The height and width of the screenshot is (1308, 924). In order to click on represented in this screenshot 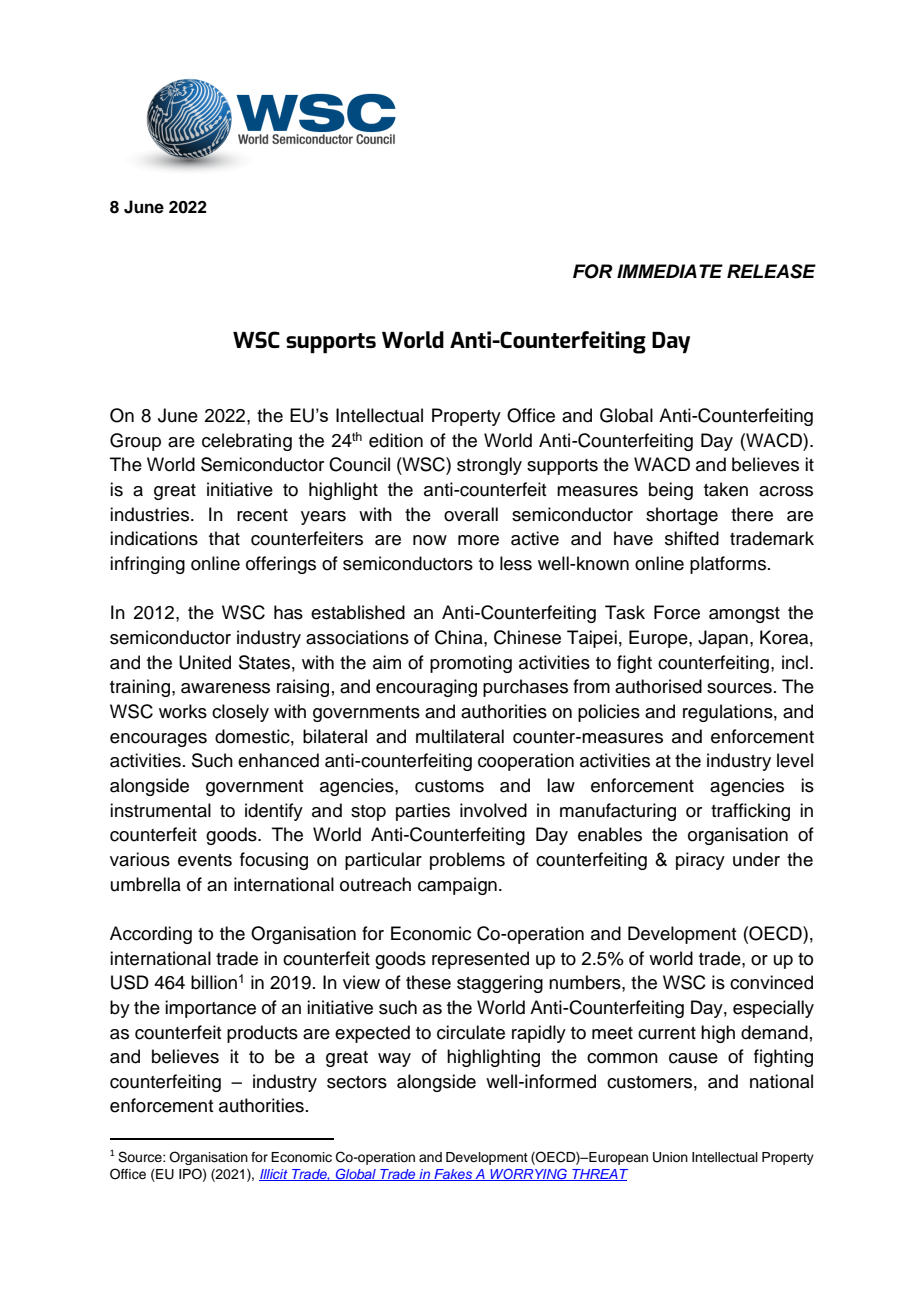, I will do `click(480, 960)`.
